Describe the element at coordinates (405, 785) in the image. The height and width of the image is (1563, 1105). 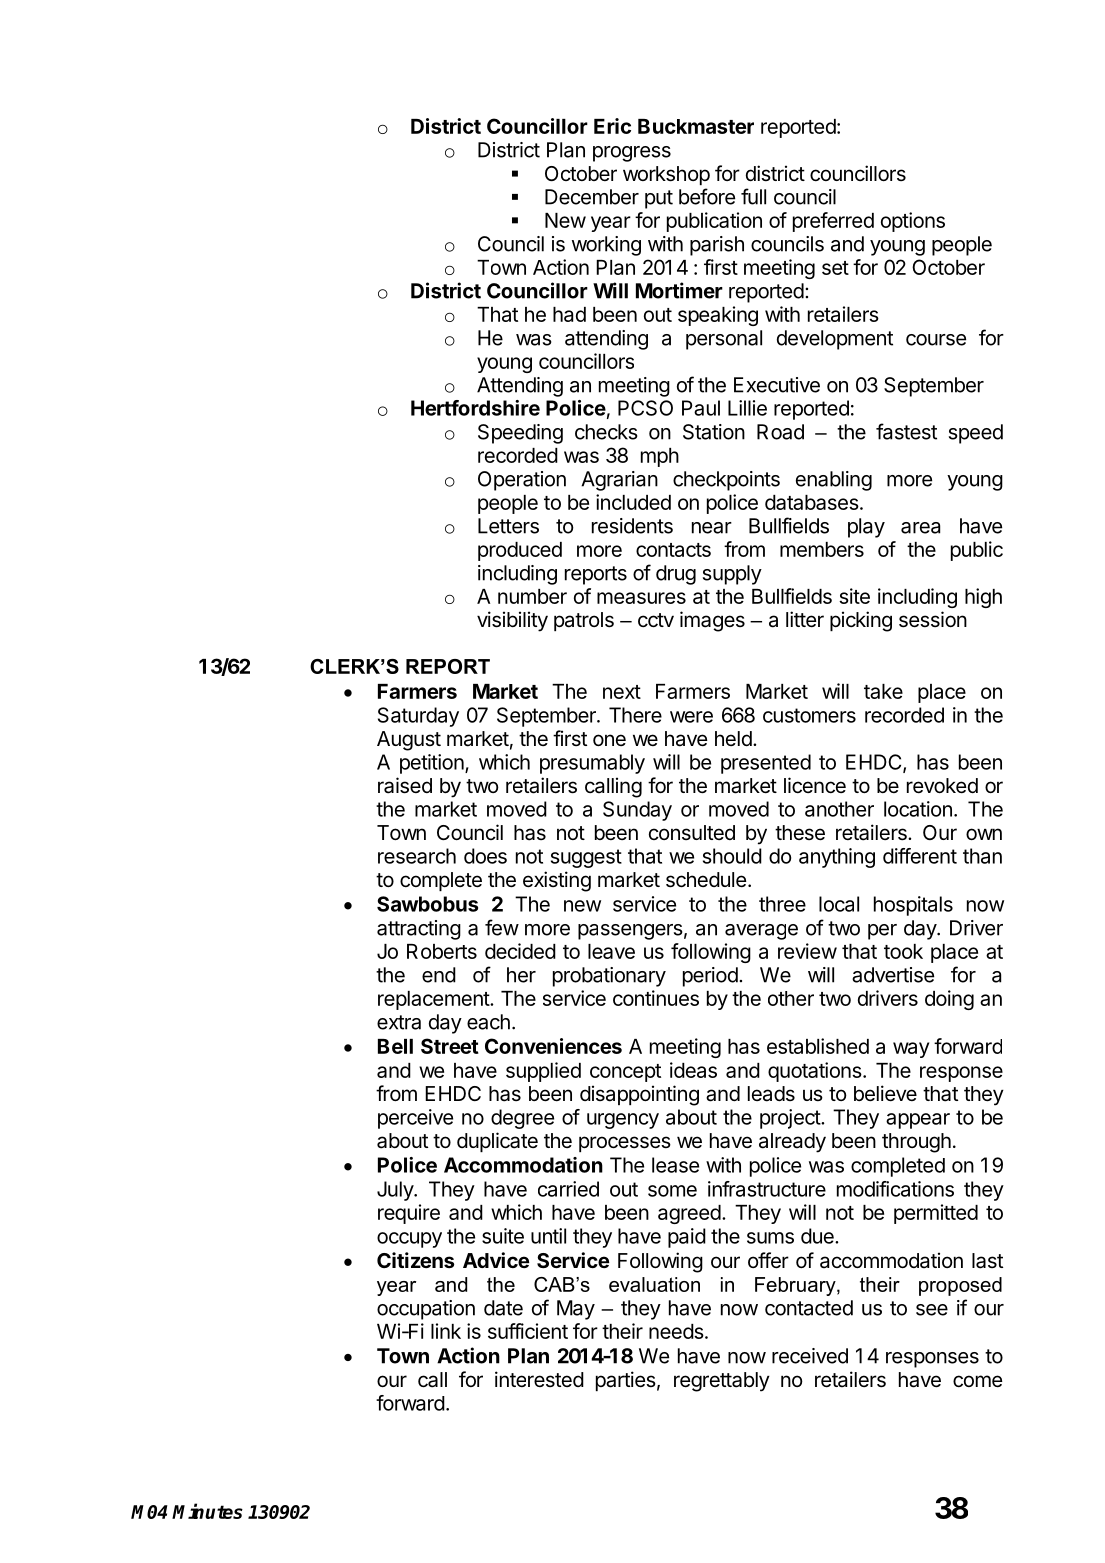
I see `raised` at that location.
